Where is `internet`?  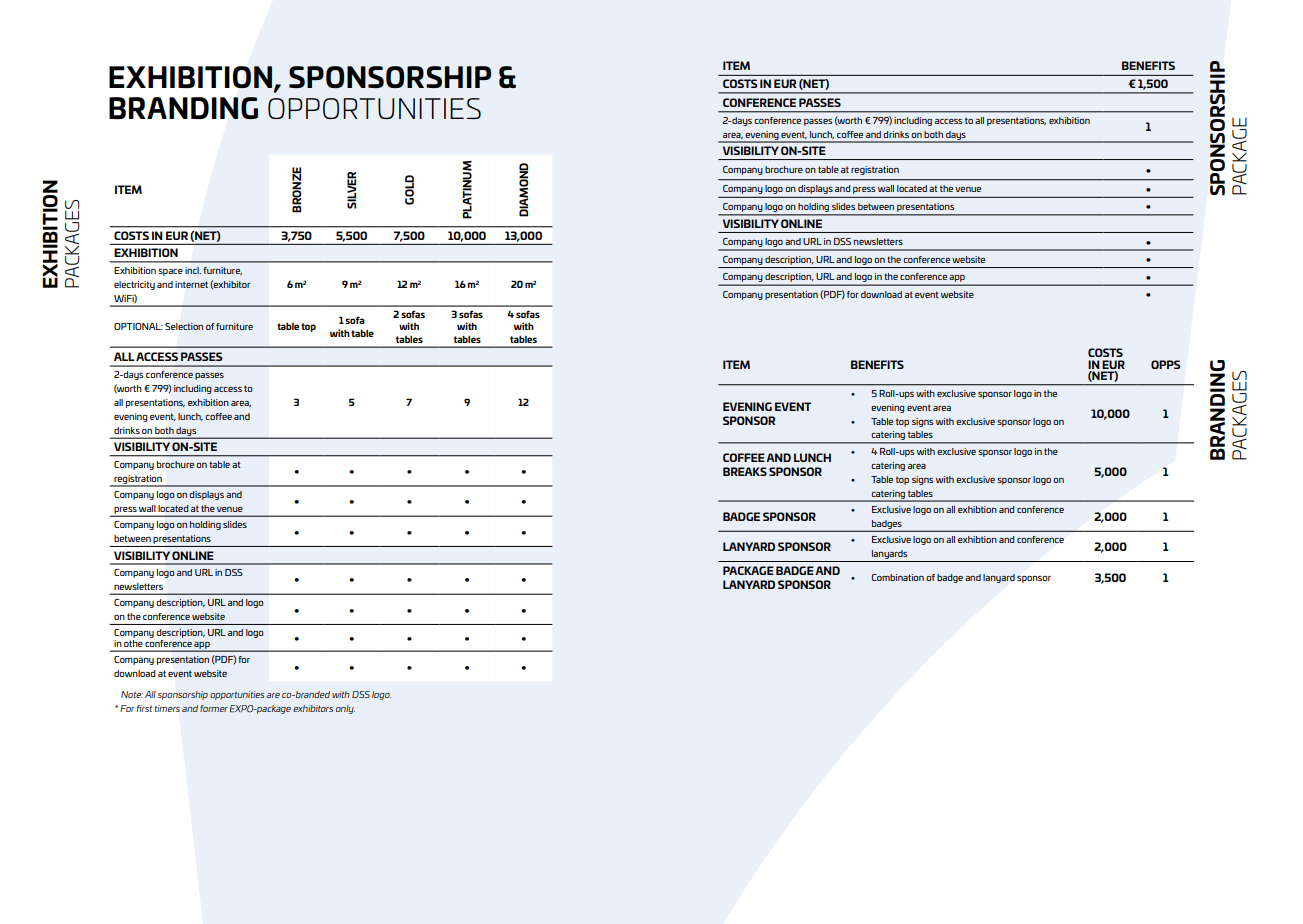
internet is located at coordinates (191, 284).
